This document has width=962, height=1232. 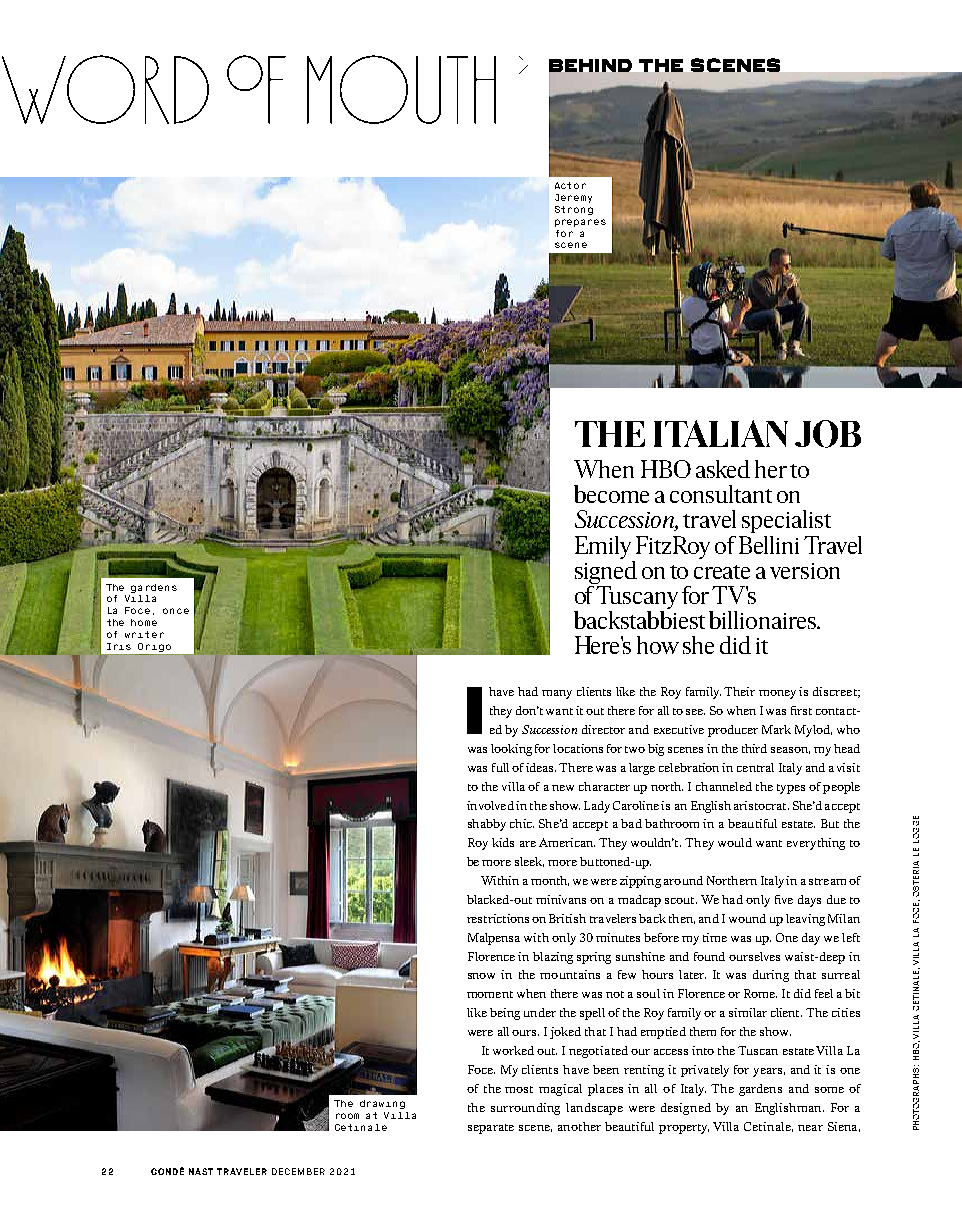 What do you see at coordinates (176, 611) in the document?
I see `once` at bounding box center [176, 611].
